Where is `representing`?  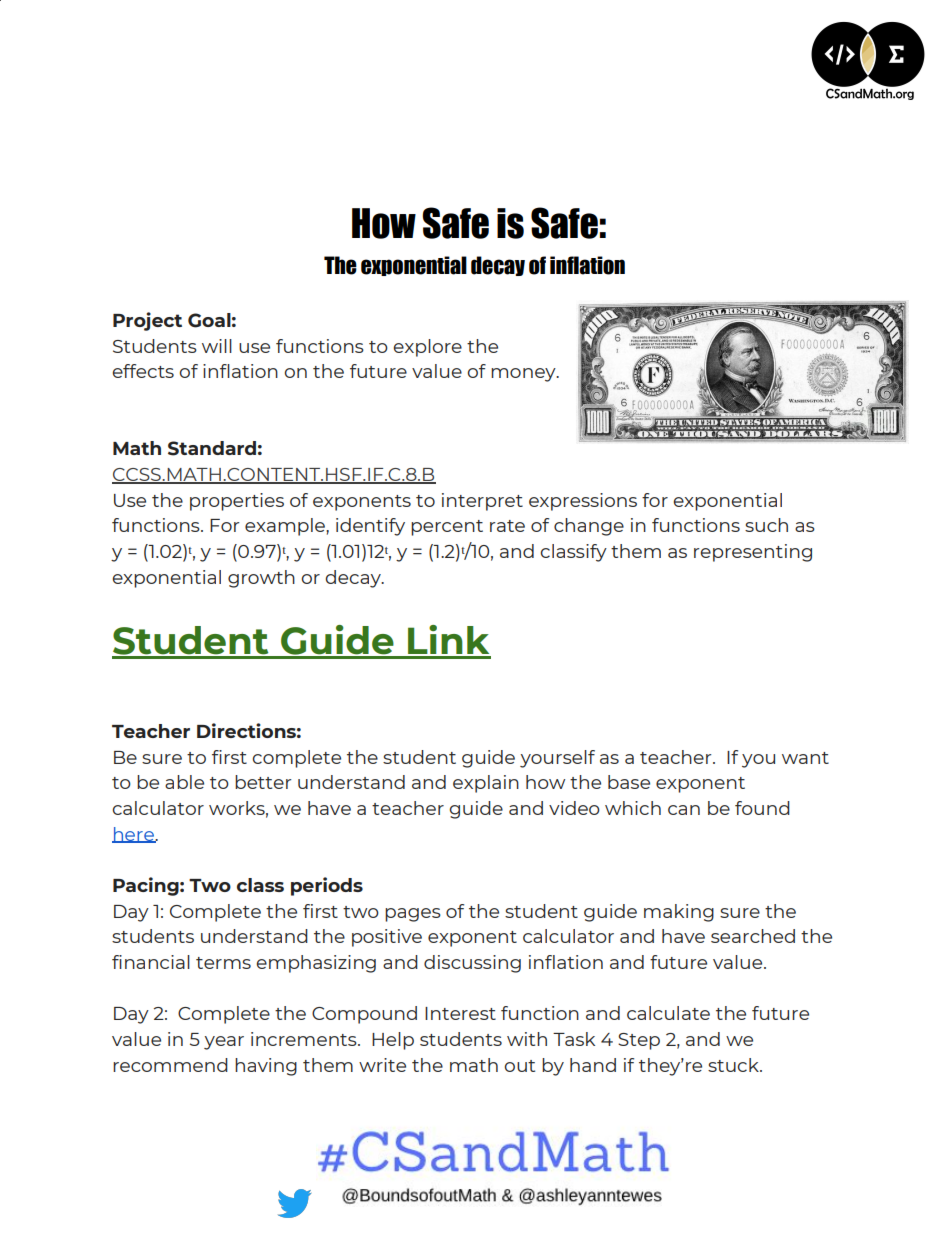
representing is located at coordinates (753, 553).
